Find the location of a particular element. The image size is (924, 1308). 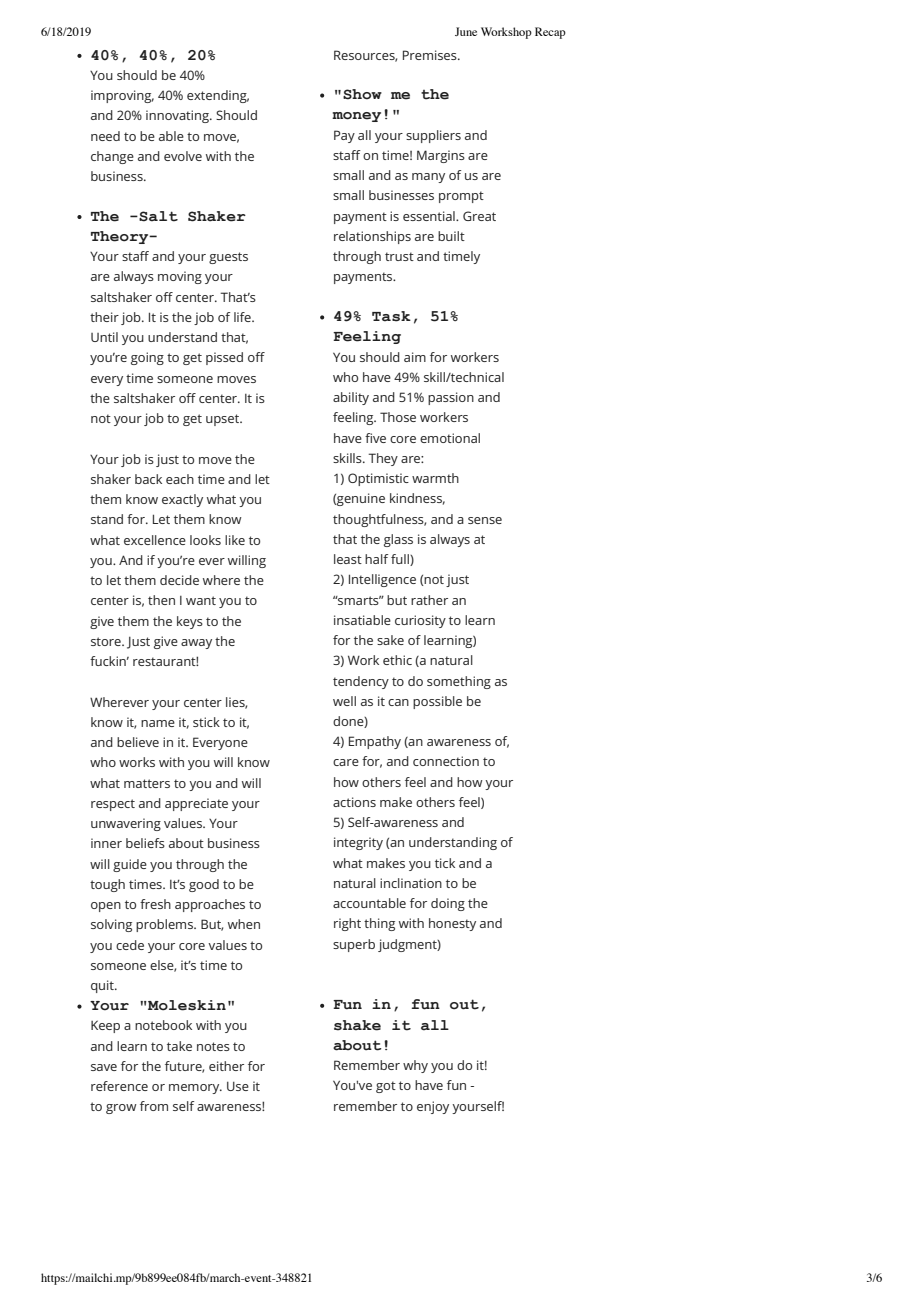

enjoy is located at coordinates (433, 1107).
